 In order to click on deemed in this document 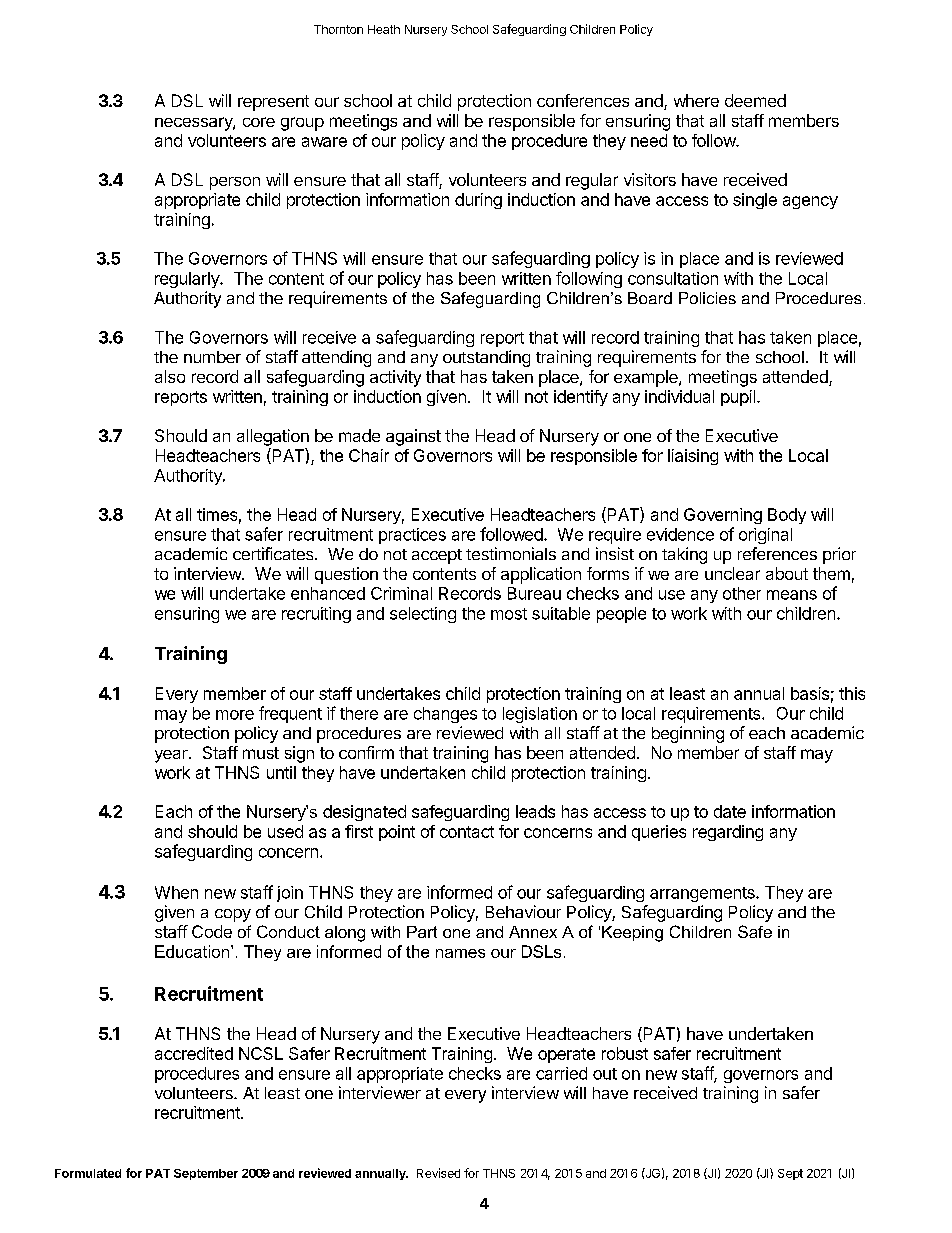, I will do `click(755, 100)`.
